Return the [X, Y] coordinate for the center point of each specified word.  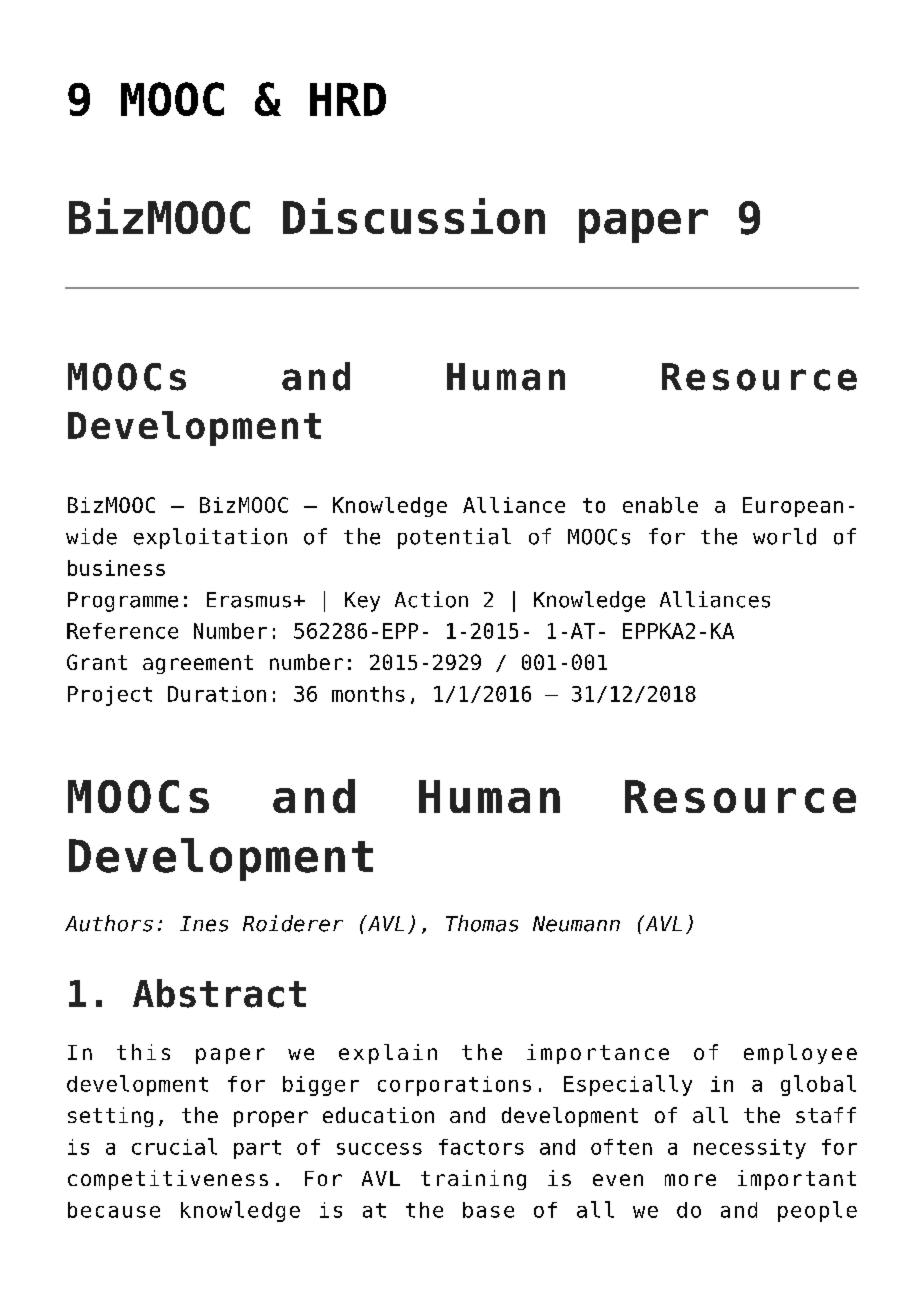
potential [454, 538]
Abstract [219, 993]
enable [660, 505]
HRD [348, 99]
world [784, 536]
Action [431, 599]
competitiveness [168, 1180]
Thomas [482, 923]
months [368, 694]
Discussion [414, 216]
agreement [198, 664]
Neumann [576, 924]
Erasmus [249, 600]
